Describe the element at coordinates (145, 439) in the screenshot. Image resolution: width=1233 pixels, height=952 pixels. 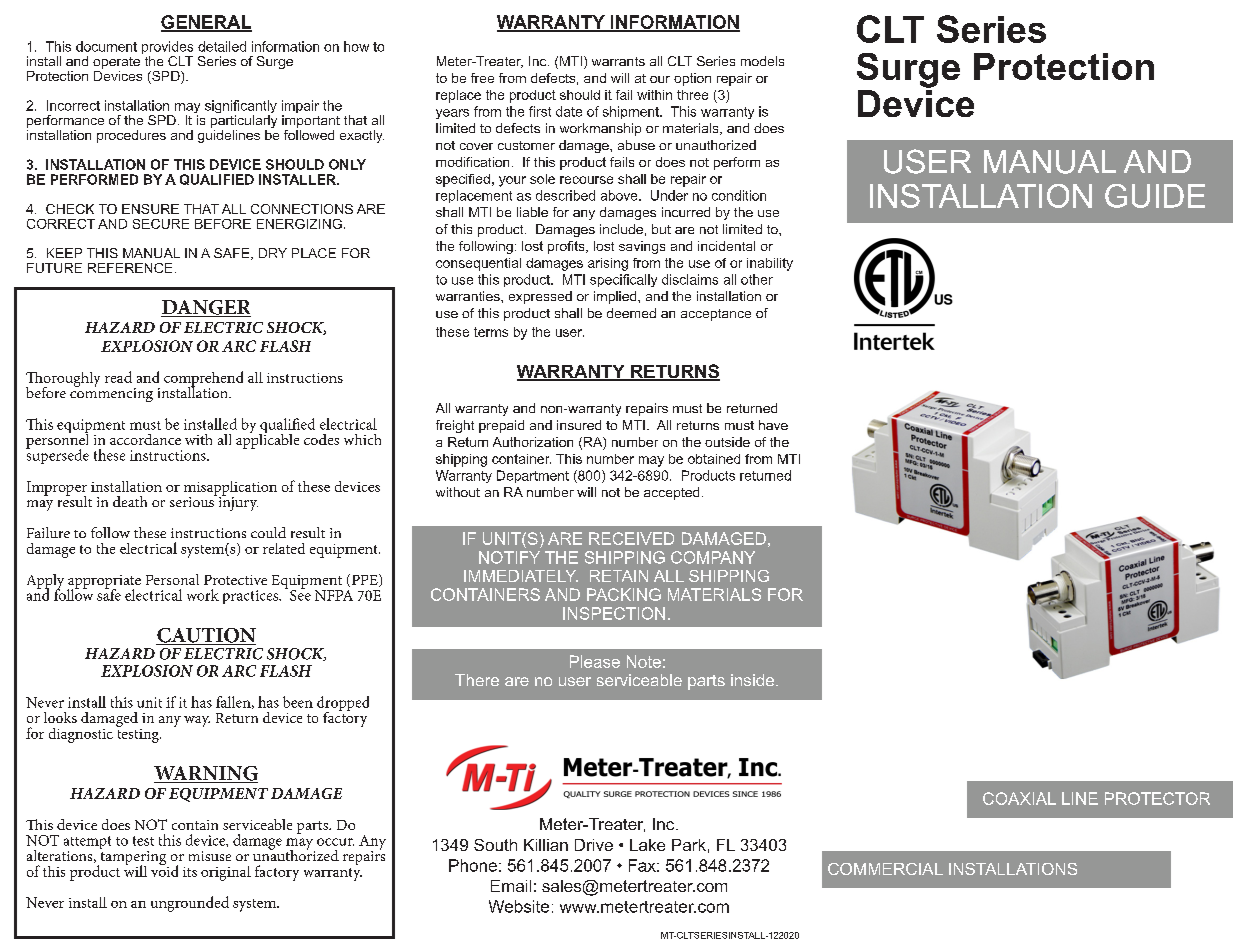
I see `accordance` at that location.
